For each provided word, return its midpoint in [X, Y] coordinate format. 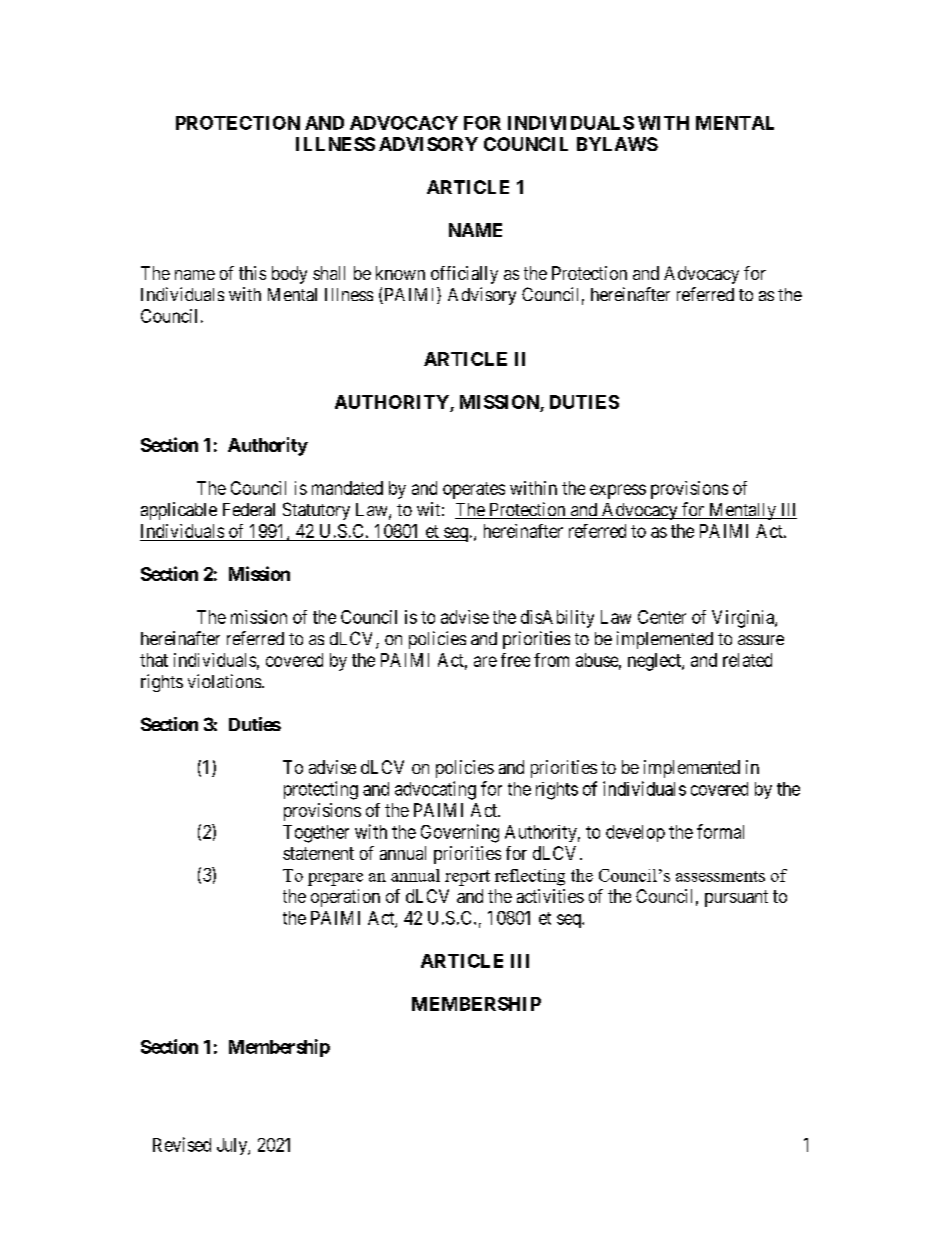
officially [464, 275]
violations [224, 681]
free [515, 660]
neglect [655, 662]
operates [474, 490]
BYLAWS [617, 144]
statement [318, 853]
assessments [720, 876]
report [467, 878]
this [252, 273]
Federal [249, 509]
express [618, 491]
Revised [182, 1144]
